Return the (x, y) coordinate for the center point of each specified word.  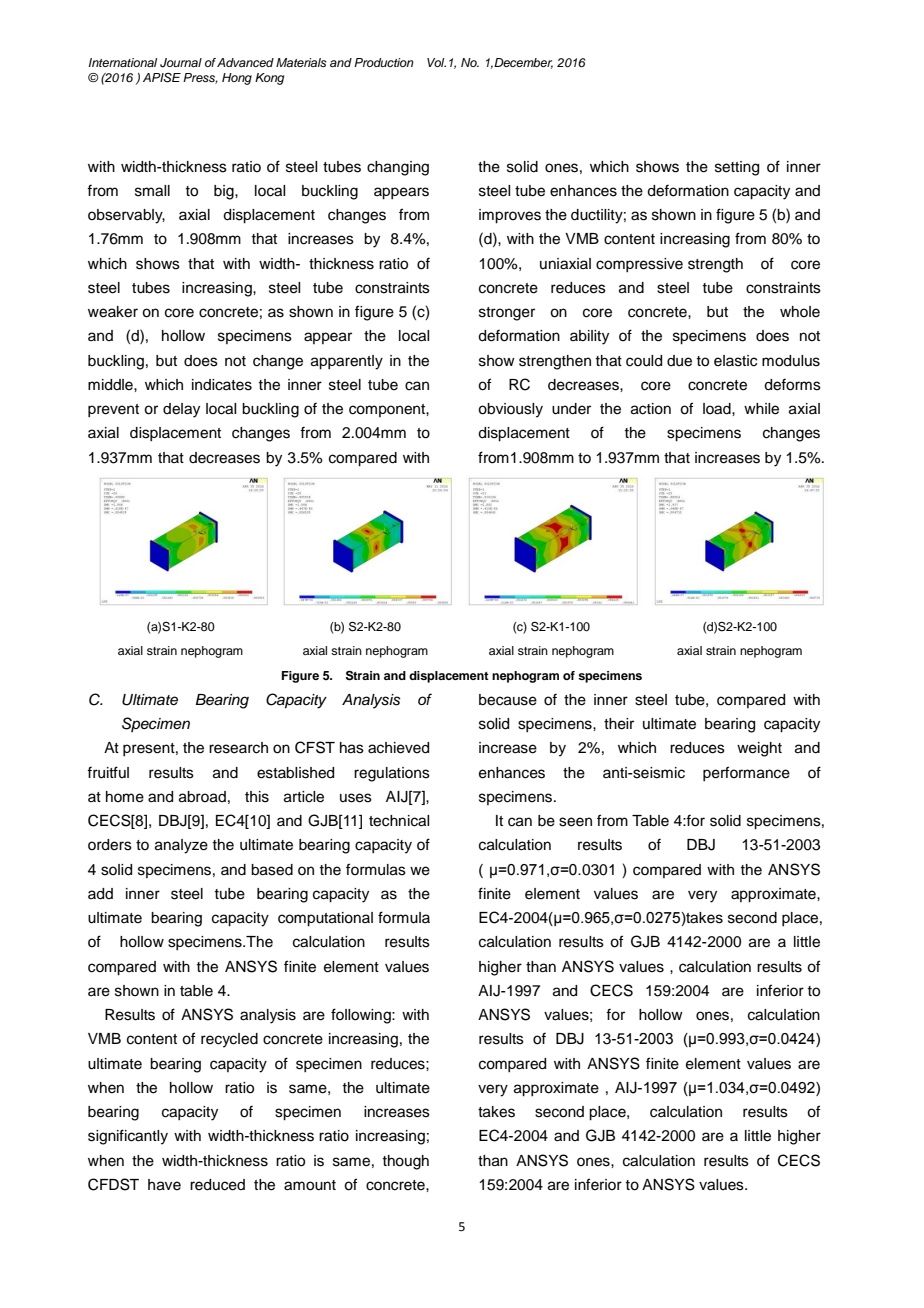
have (164, 1185)
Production (384, 62)
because (508, 700)
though (405, 1162)
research (238, 748)
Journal (181, 63)
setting (737, 168)
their (619, 724)
